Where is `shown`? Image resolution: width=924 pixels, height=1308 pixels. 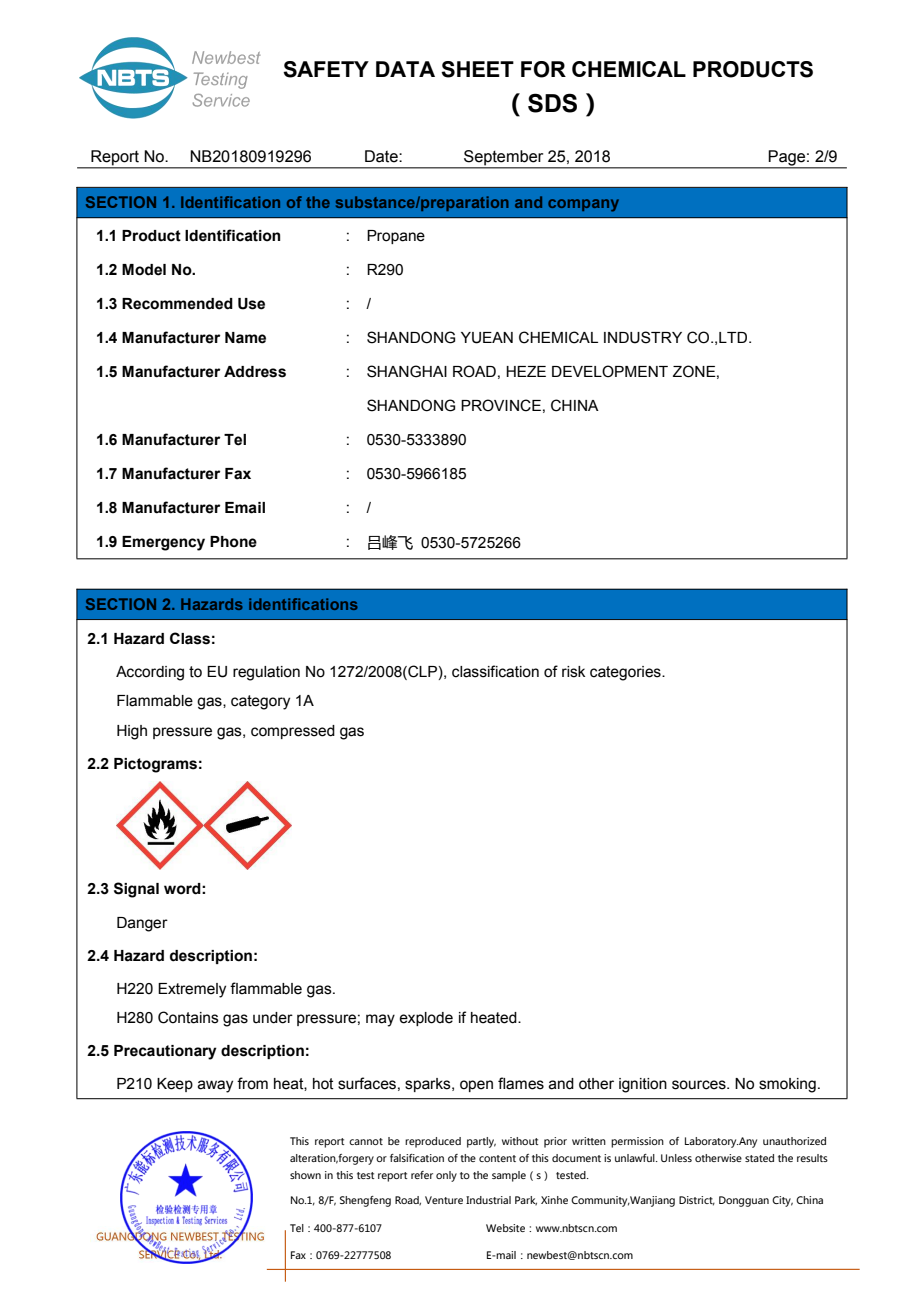
shown is located at coordinates (305, 1175).
